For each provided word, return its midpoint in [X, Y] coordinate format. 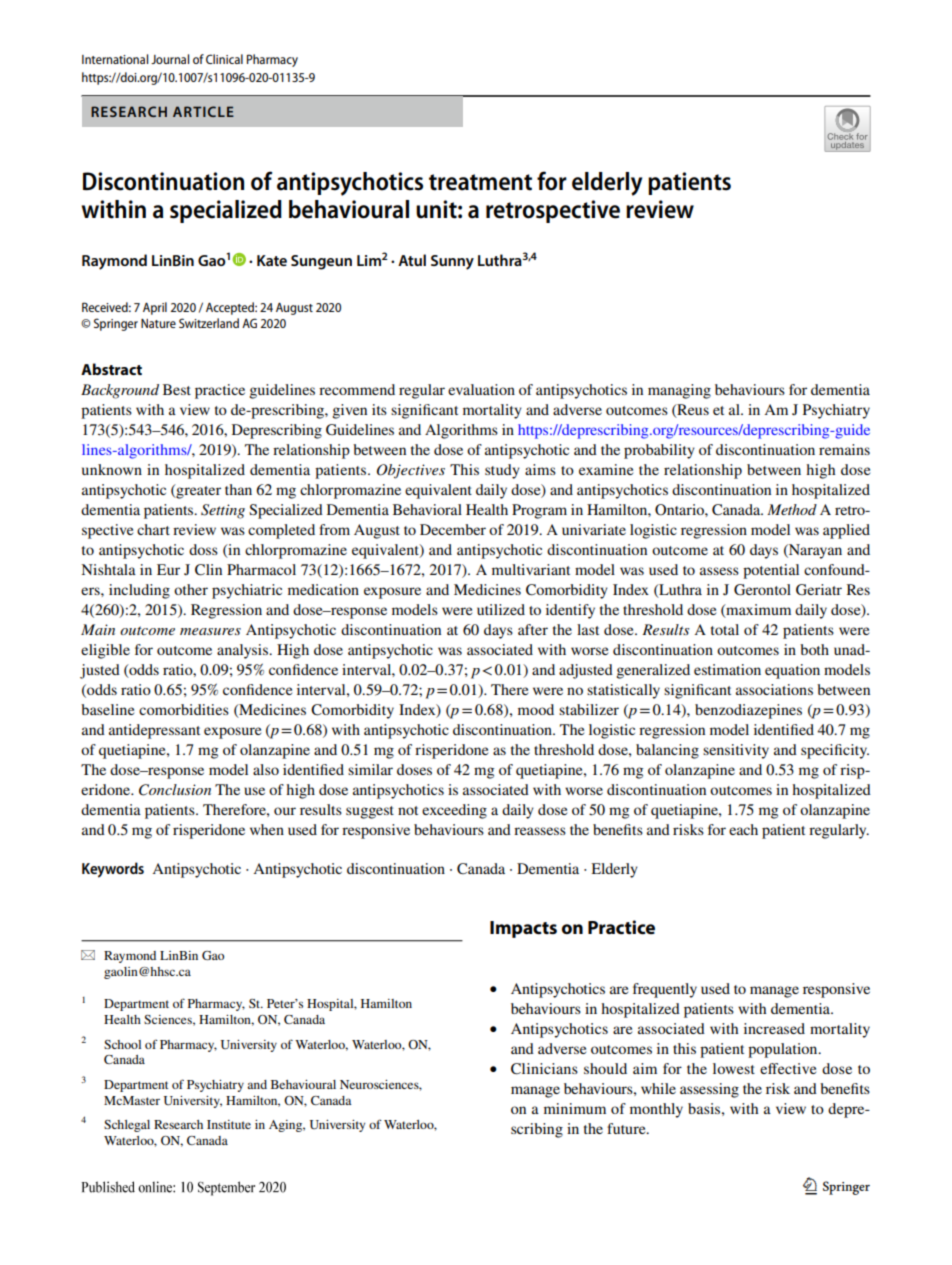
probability [659, 451]
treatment [480, 182]
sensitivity [736, 751]
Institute [229, 1124]
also [266, 769]
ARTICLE [203, 111]
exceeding [454, 811]
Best [177, 389]
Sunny [452, 262]
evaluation [481, 389]
